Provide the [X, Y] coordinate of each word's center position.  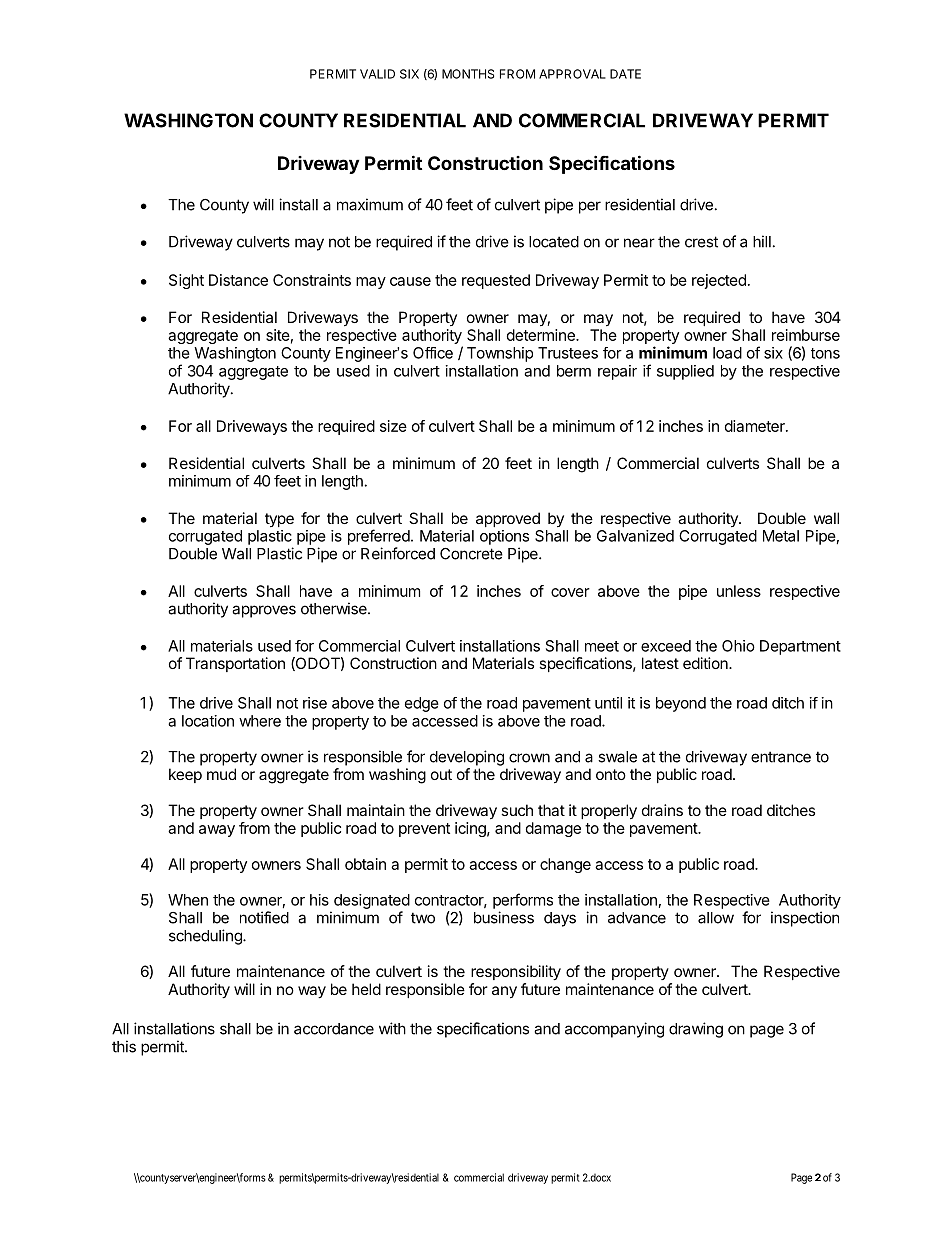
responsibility [516, 973]
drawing [696, 1030]
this [124, 1046]
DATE [625, 74]
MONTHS [468, 74]
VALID [377, 74]
